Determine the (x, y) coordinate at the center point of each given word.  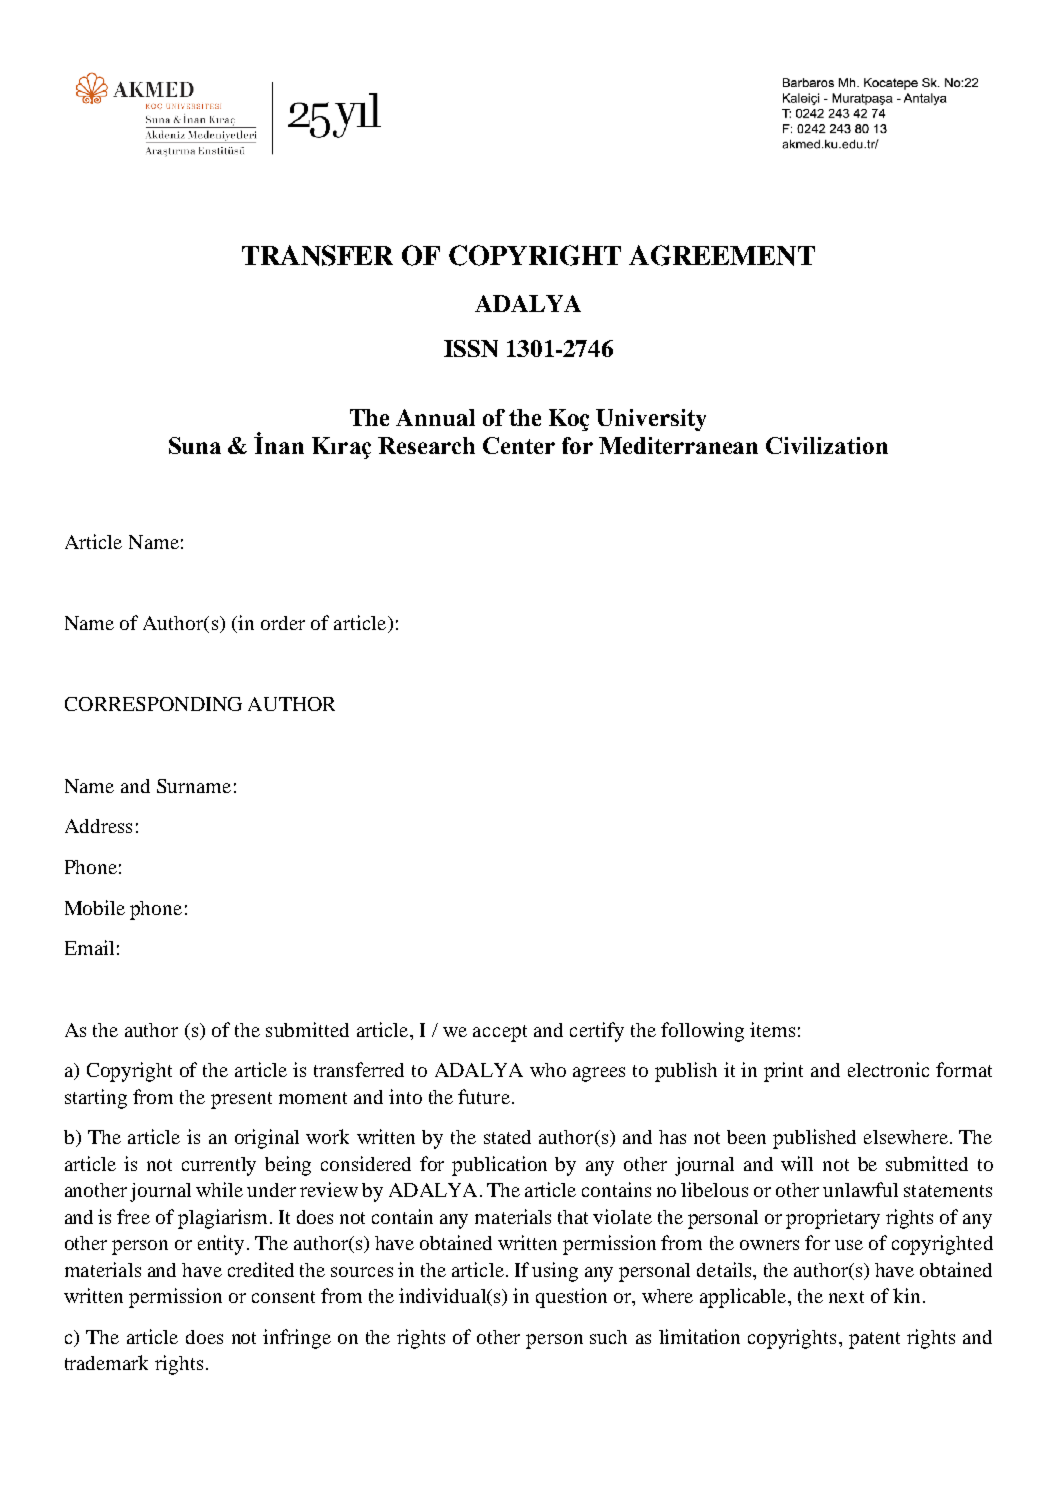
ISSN (471, 348)
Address (98, 826)
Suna (195, 445)
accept (500, 1033)
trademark (106, 1362)
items (772, 1029)
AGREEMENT (722, 255)
